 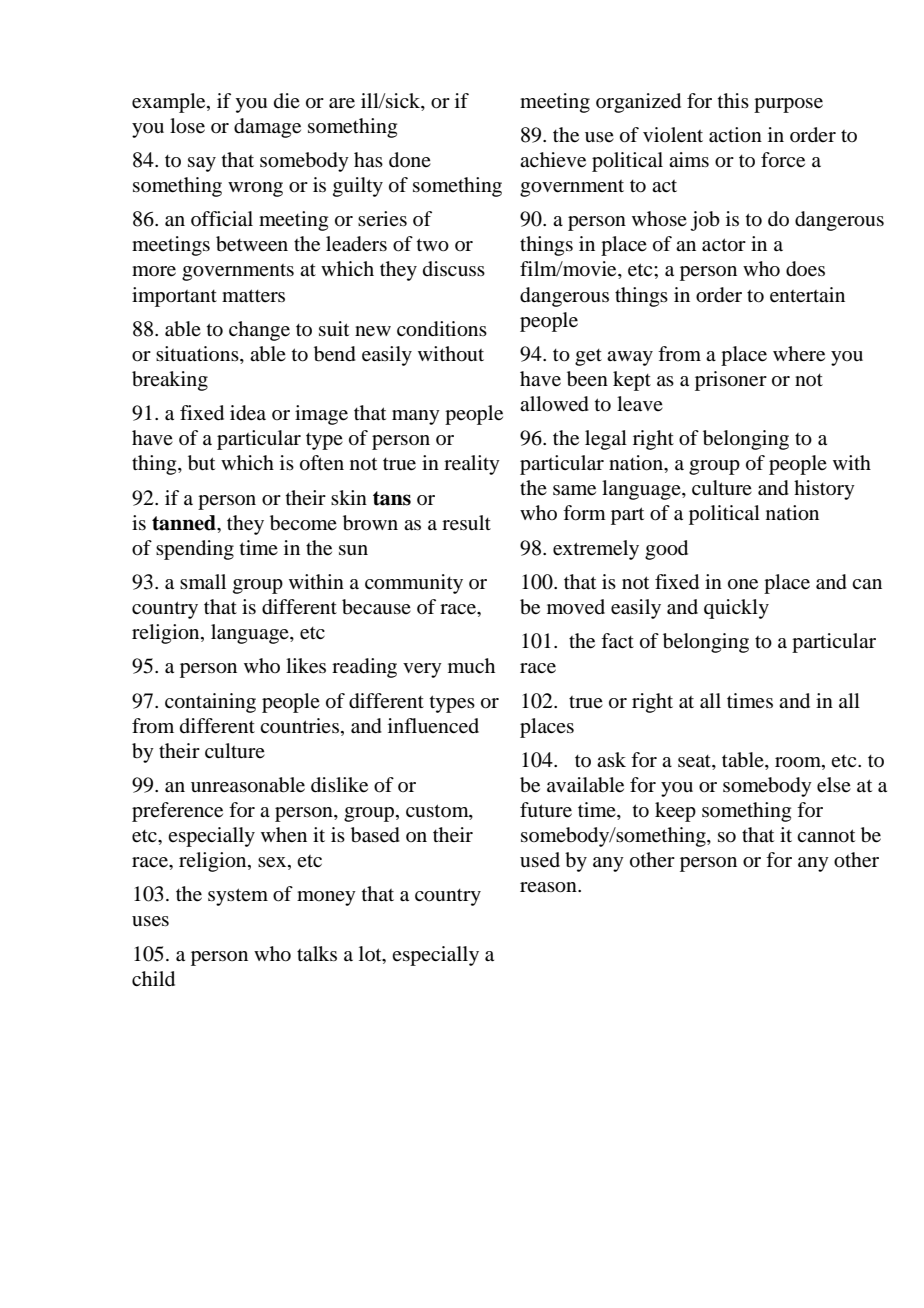 What do you see at coordinates (471, 665) in the image?
I see `much` at bounding box center [471, 665].
